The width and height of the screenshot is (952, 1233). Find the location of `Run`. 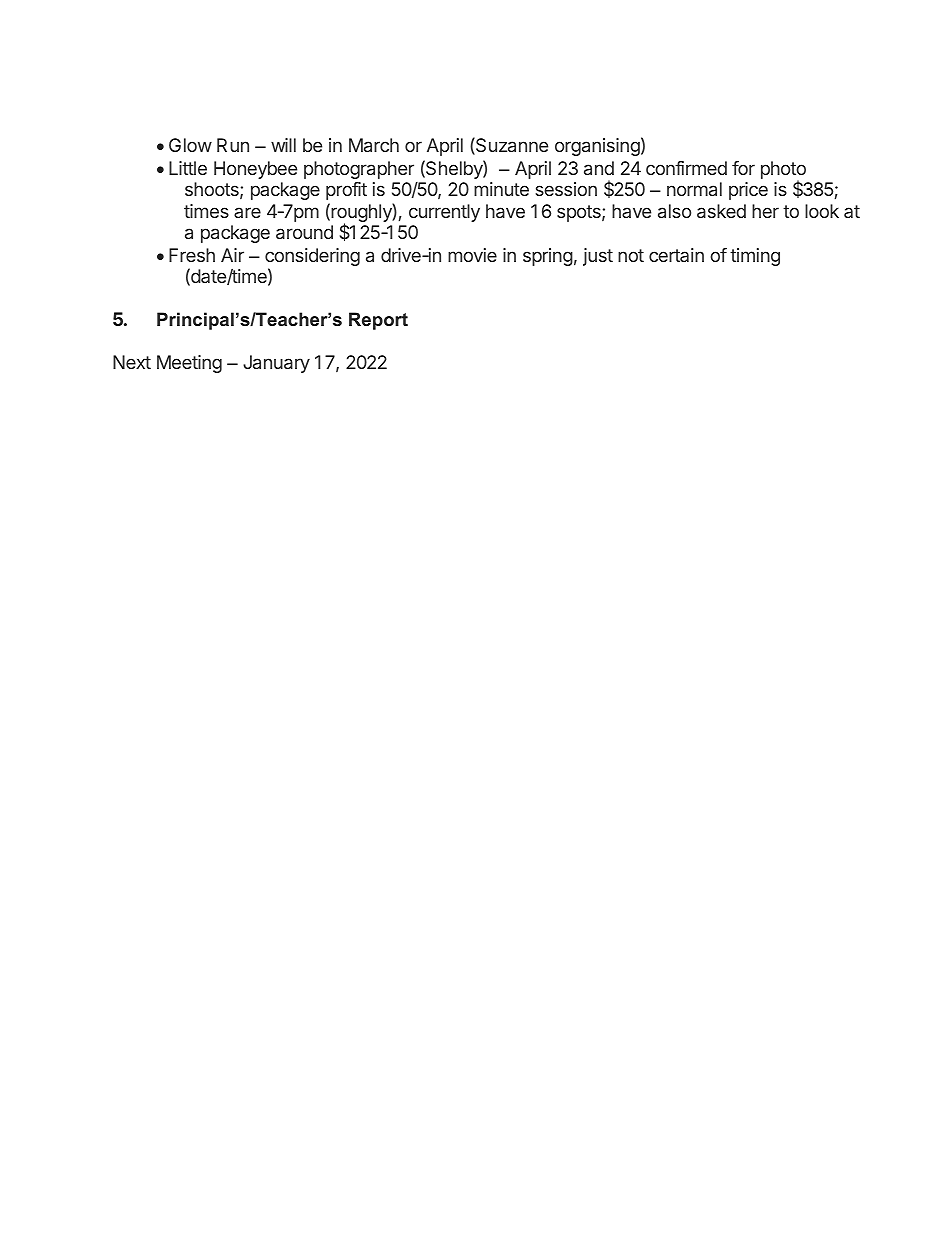

Run is located at coordinates (233, 145).
